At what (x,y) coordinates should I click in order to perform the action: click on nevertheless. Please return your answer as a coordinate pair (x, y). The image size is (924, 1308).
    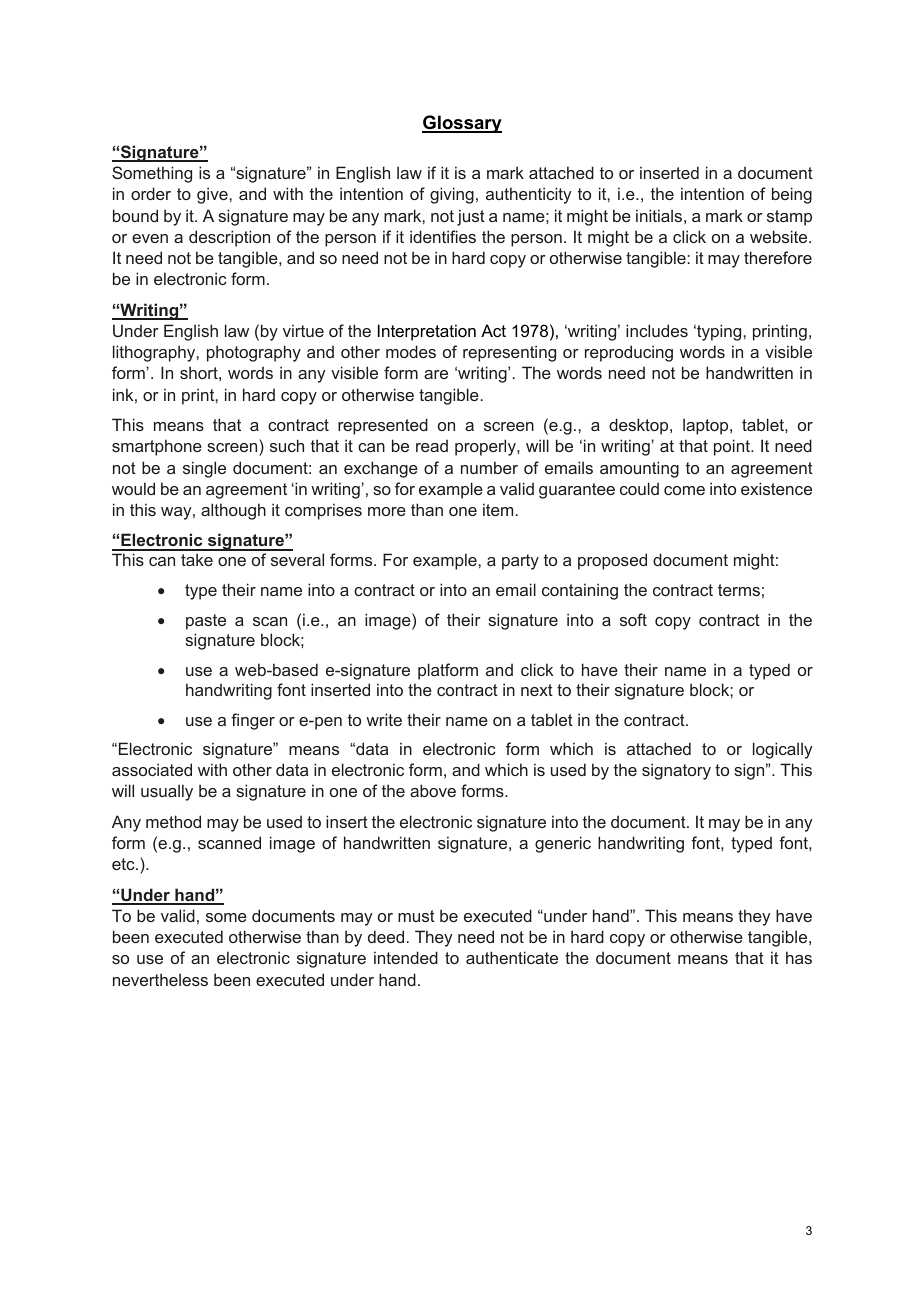
    Looking at the image, I should click on (160, 979).
